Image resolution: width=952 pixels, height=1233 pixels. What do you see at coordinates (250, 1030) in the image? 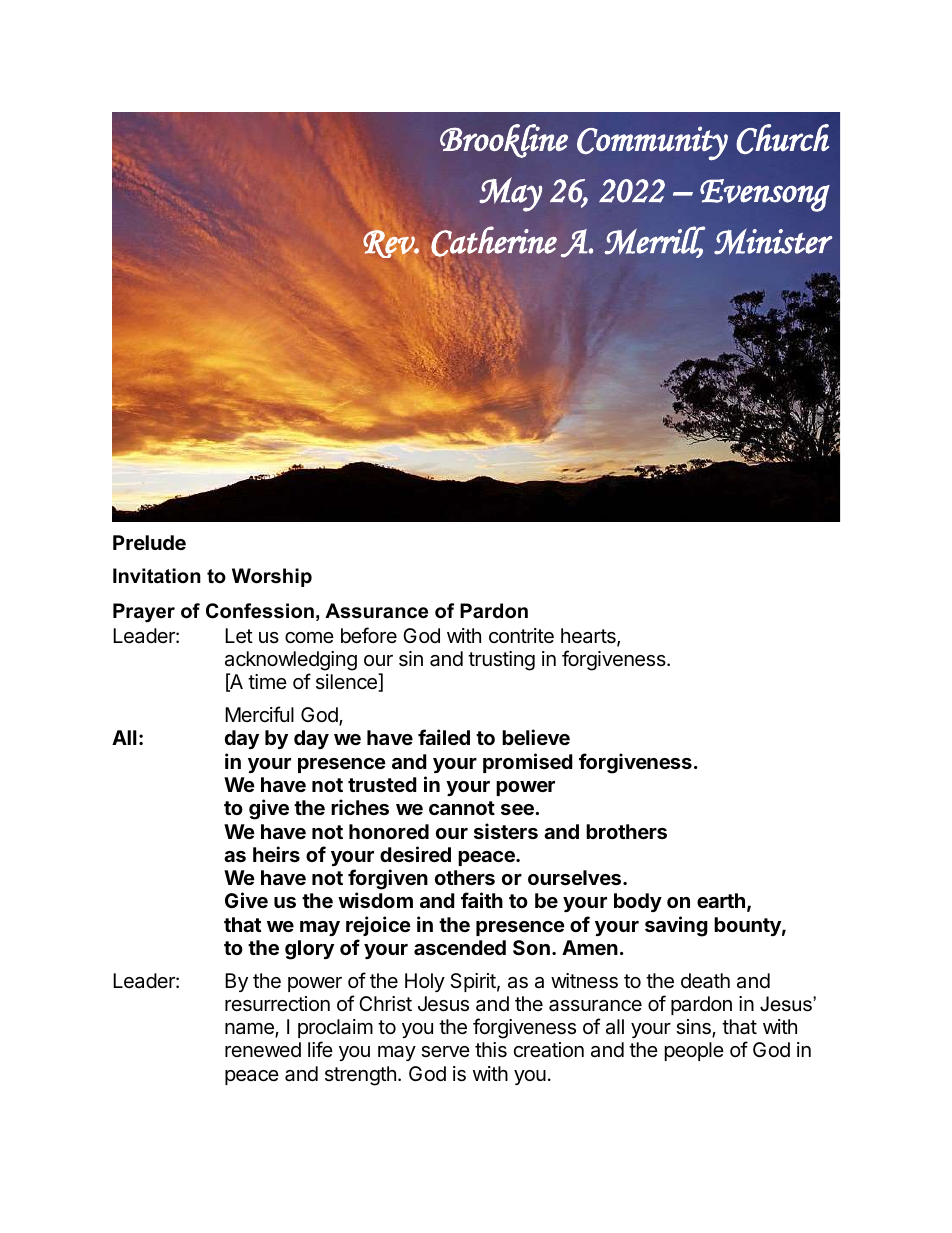
I see `name` at bounding box center [250, 1030].
